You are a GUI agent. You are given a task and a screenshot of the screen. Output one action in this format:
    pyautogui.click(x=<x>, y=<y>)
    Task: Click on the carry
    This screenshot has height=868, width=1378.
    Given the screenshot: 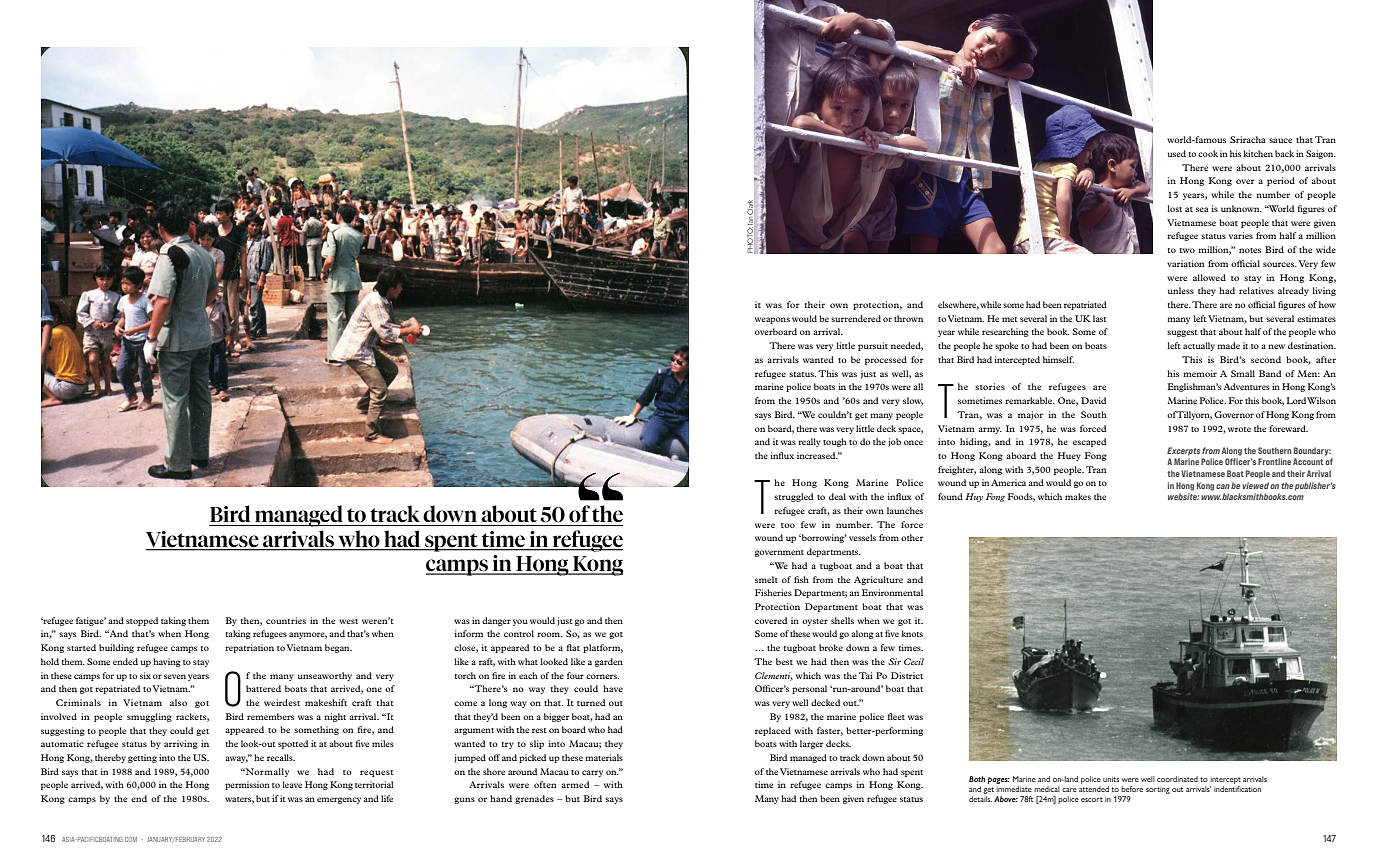 What is the action you would take?
    pyautogui.click(x=592, y=773)
